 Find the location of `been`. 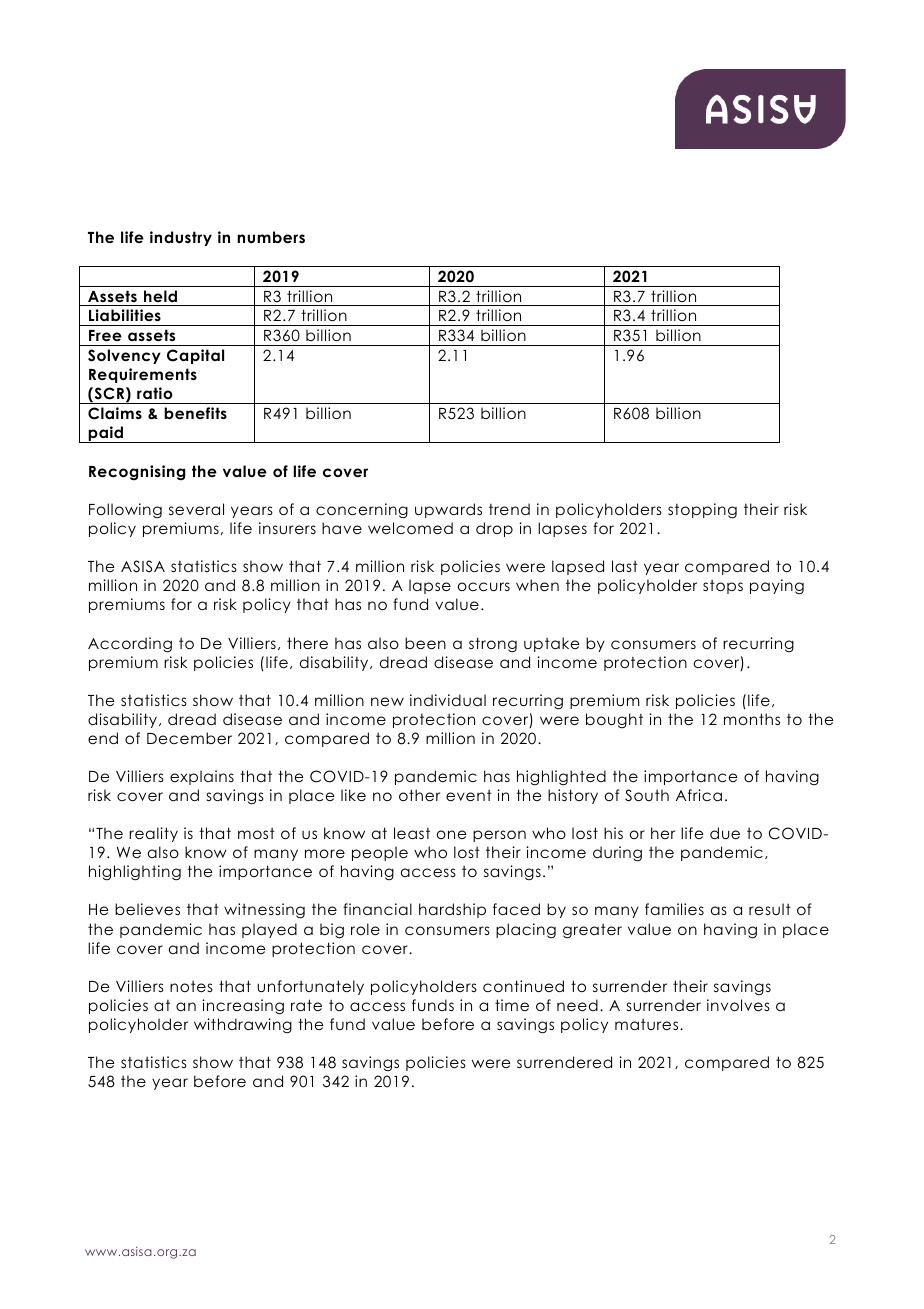

been is located at coordinates (425, 643).
